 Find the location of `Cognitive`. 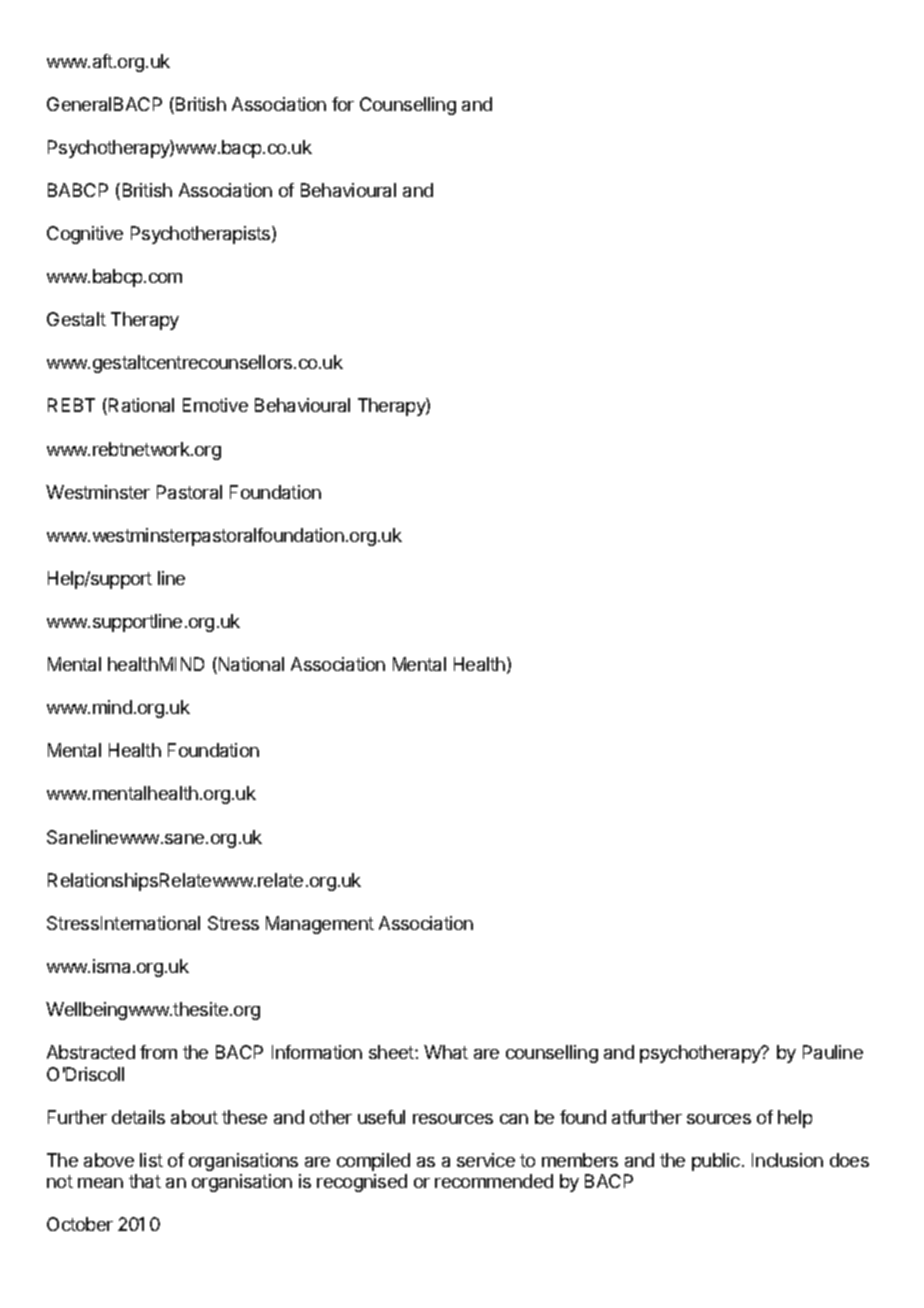

Cognitive is located at coordinates (85, 235).
